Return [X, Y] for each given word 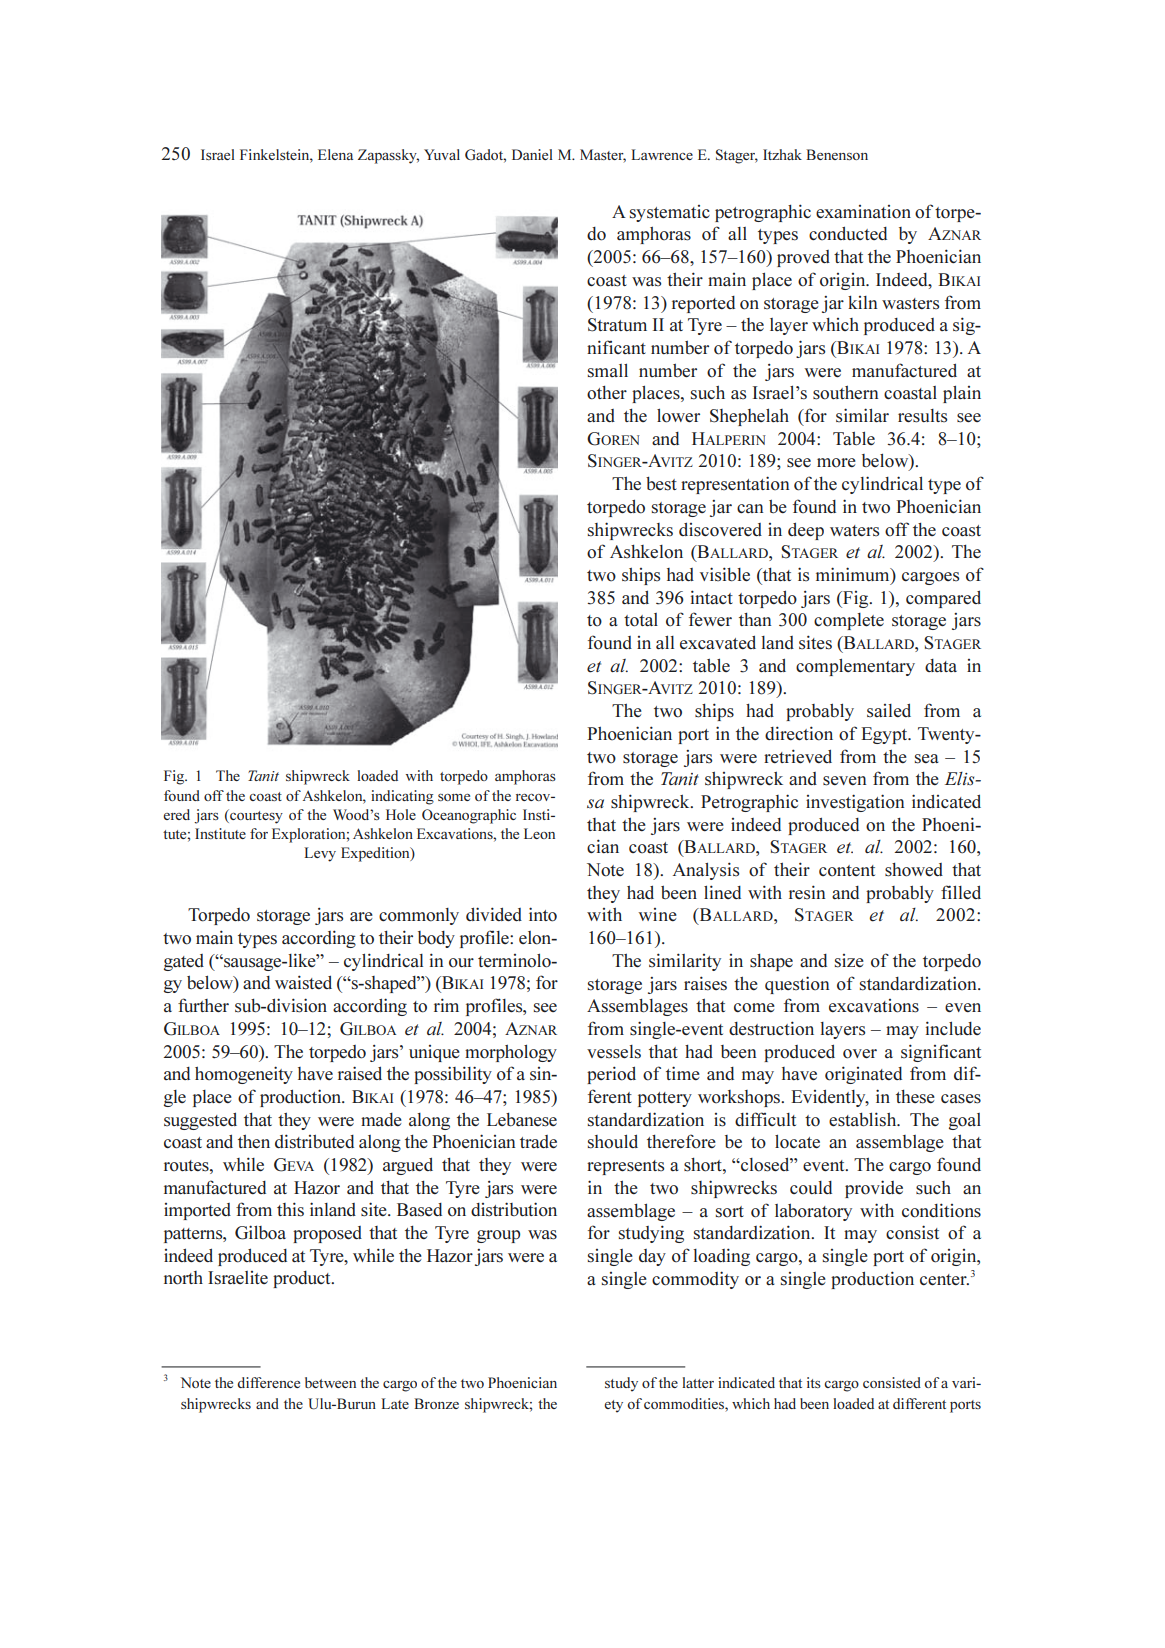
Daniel [532, 154]
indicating [402, 797]
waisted [303, 982]
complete [849, 621]
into [543, 914]
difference [268, 1382]
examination [863, 212]
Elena [335, 154]
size [849, 961]
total [641, 620]
